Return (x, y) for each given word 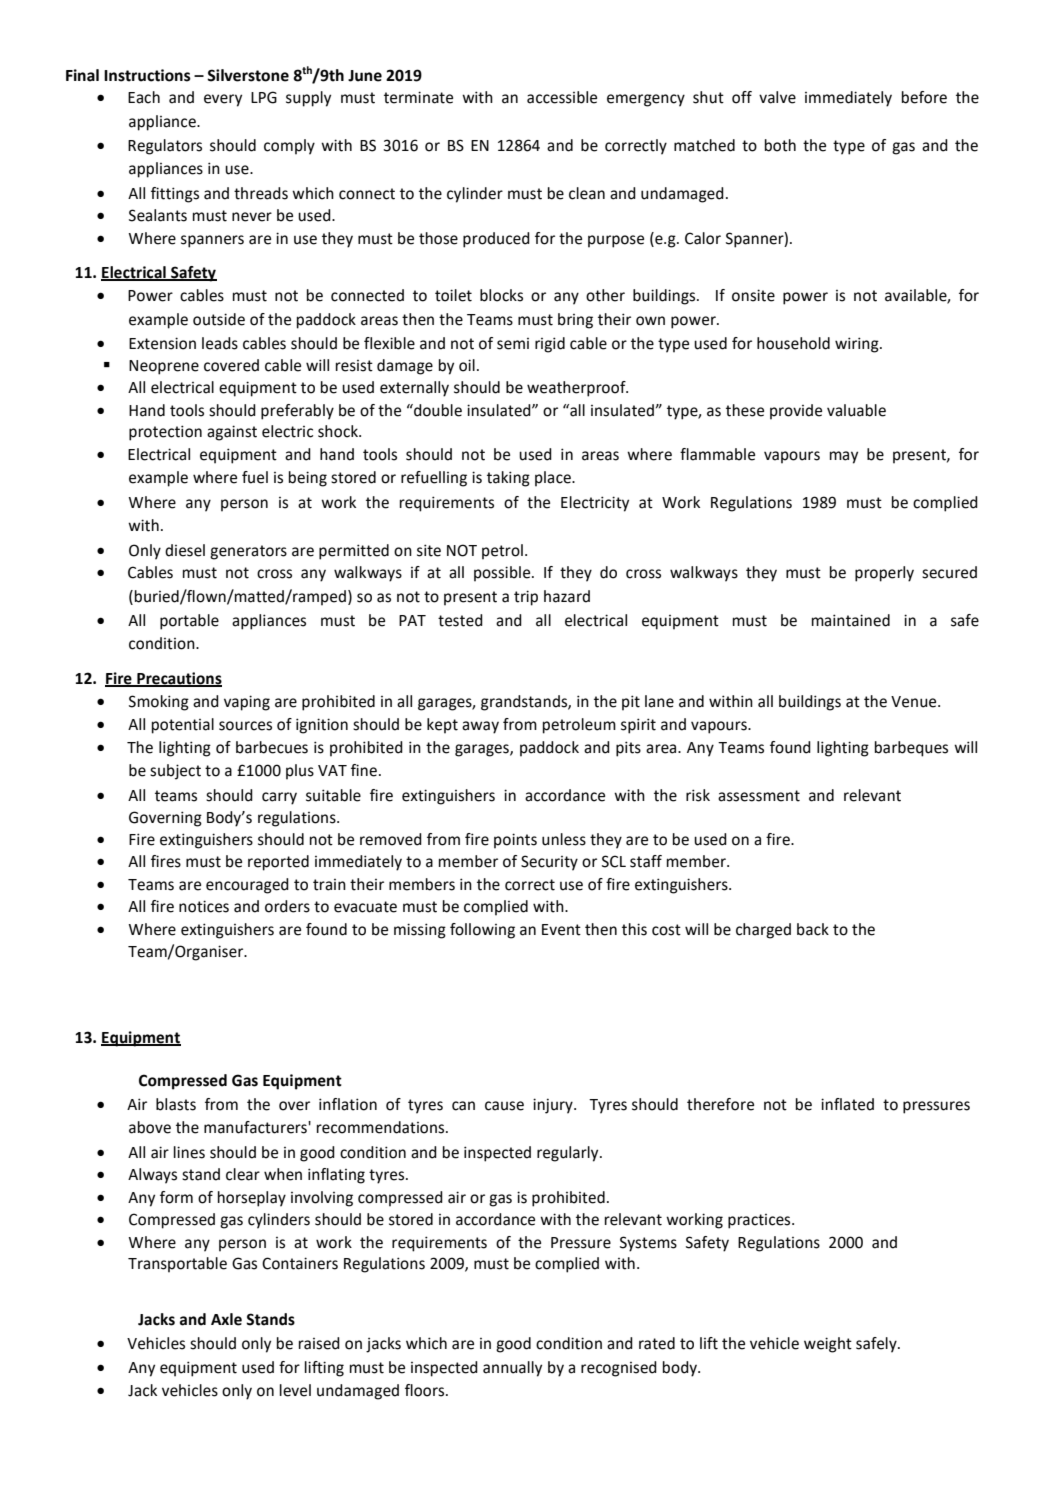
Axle (226, 1319)
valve (777, 97)
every (223, 100)
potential (183, 726)
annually (512, 1369)
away (480, 727)
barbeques (911, 749)
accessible (562, 97)
